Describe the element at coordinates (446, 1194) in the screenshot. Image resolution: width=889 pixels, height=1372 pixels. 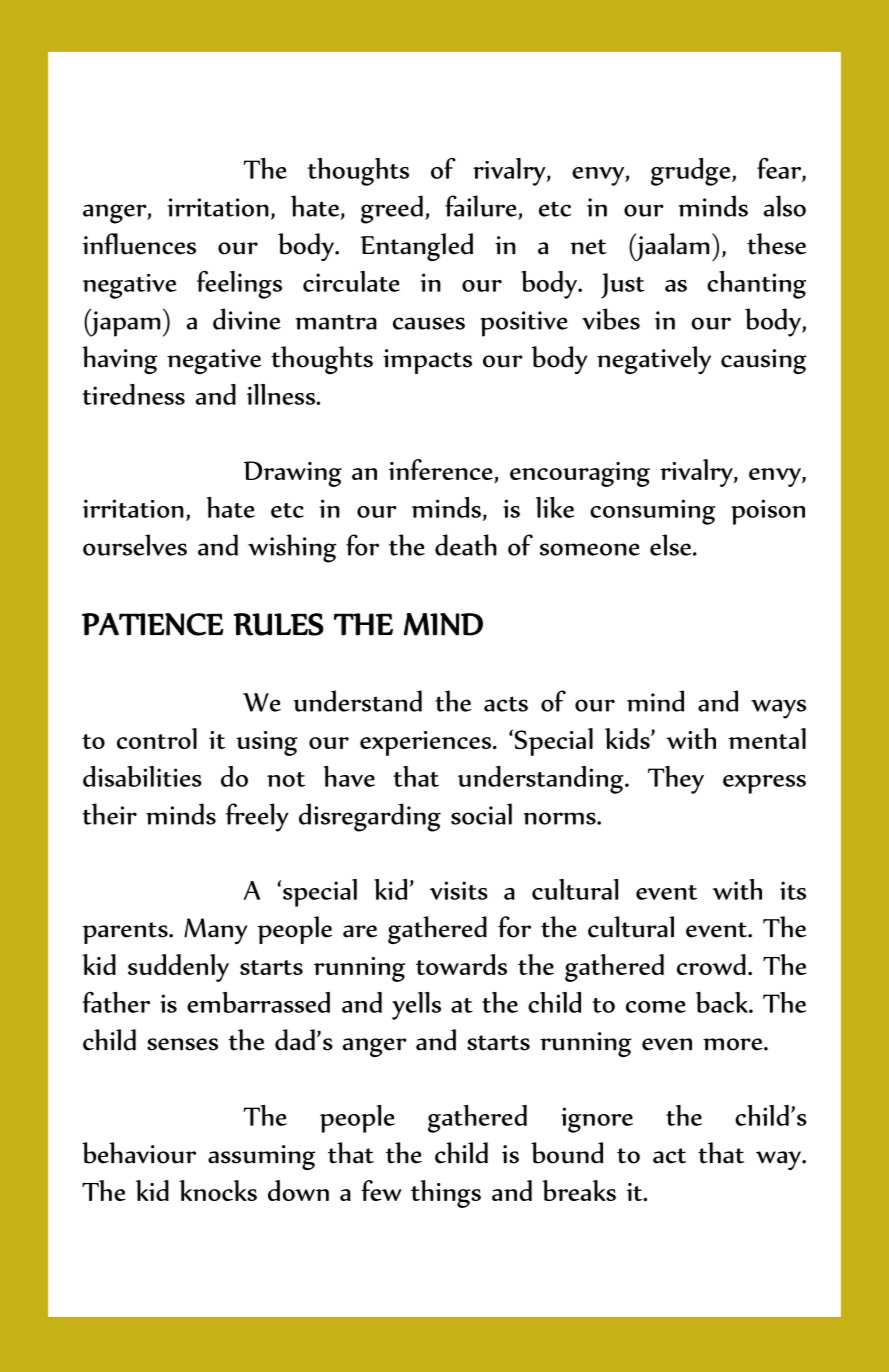
I see `things` at that location.
